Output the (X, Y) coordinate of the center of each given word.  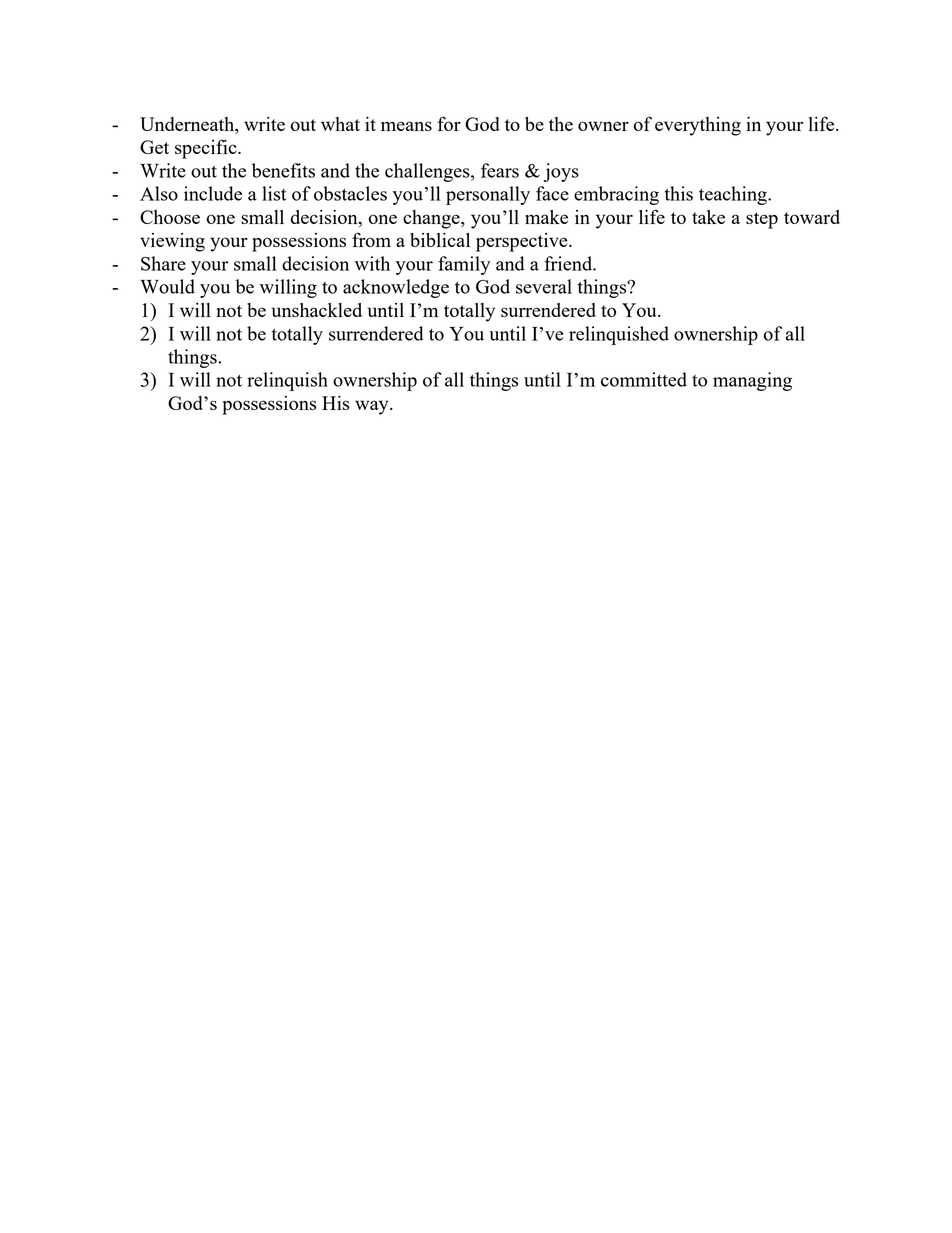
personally (488, 195)
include (213, 193)
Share (163, 263)
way (373, 407)
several (544, 286)
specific (207, 149)
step (762, 220)
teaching (734, 195)
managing (752, 381)
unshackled (317, 310)
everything (698, 126)
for (449, 123)
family (464, 265)
